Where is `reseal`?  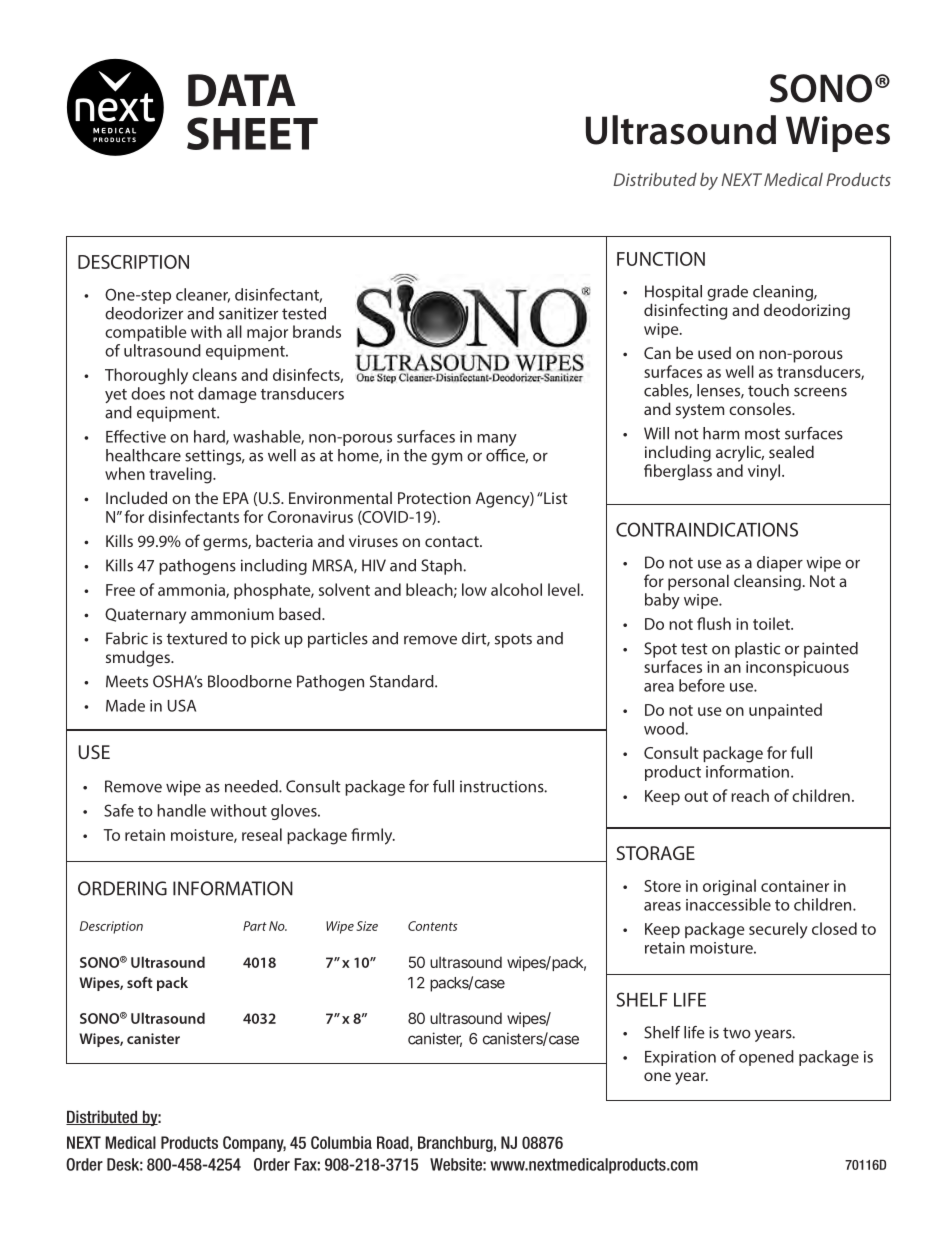
reseal is located at coordinates (262, 834).
